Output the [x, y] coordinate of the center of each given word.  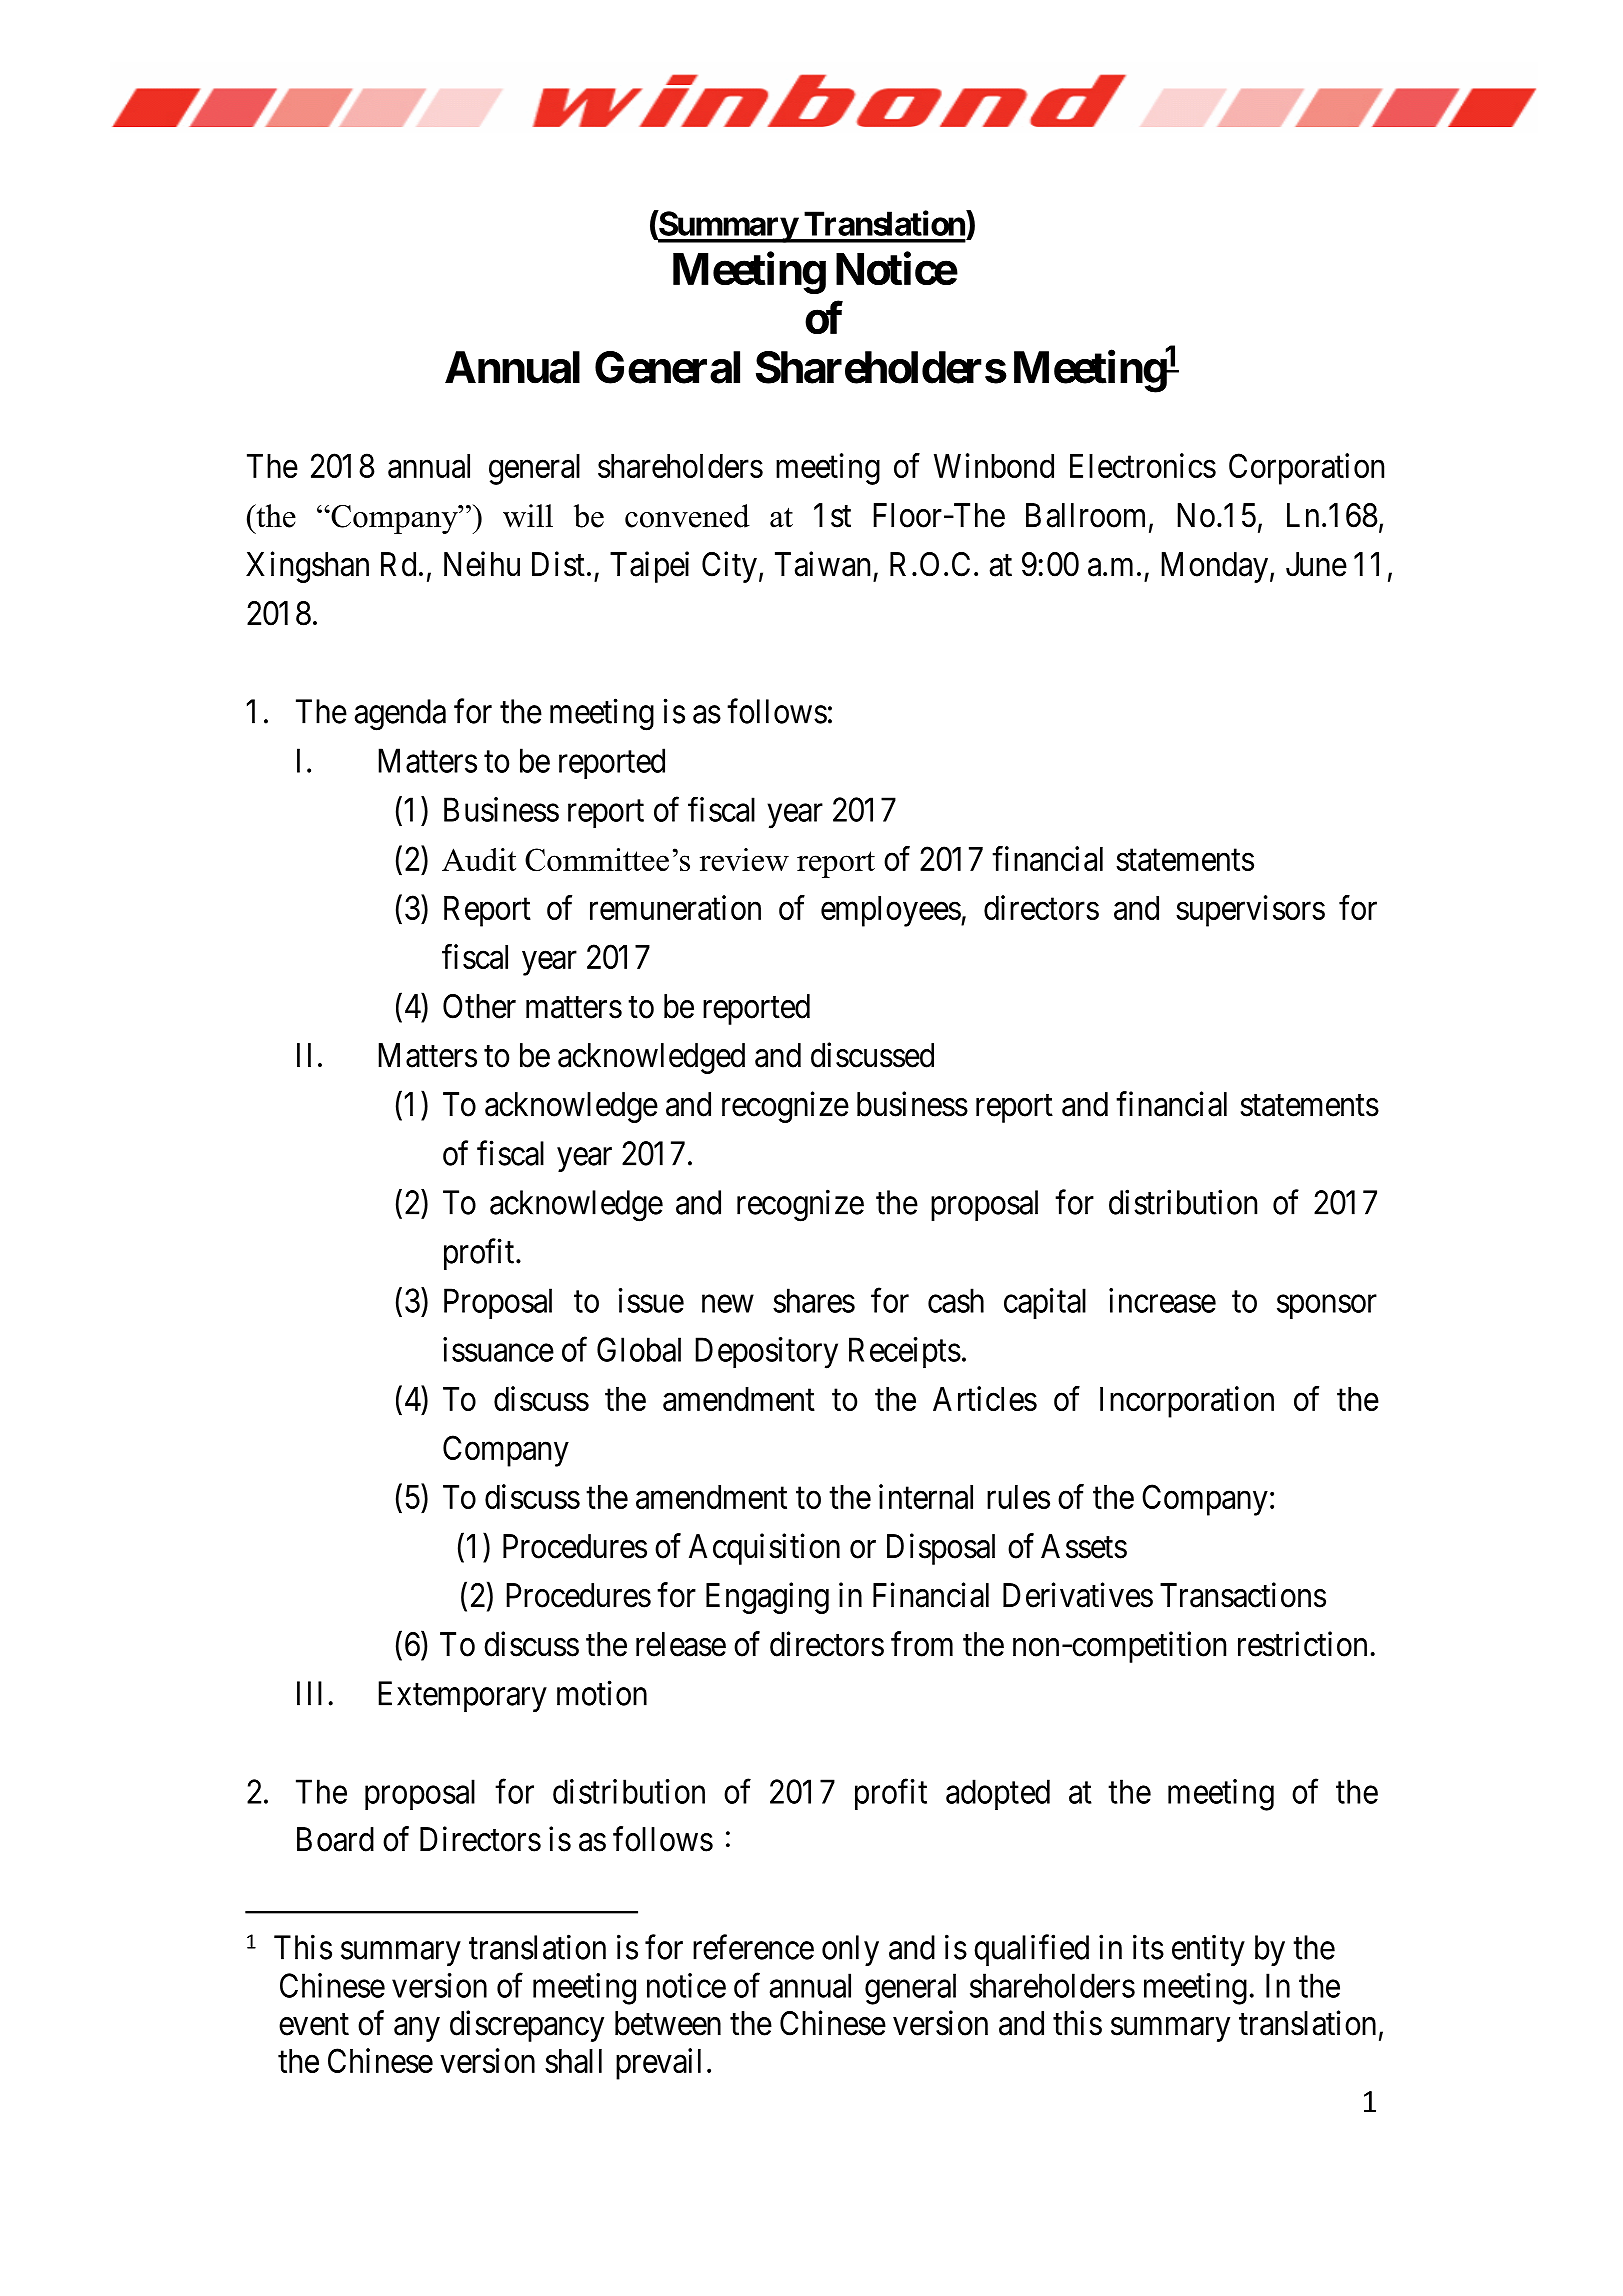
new [728, 1304]
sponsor [1327, 1307]
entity [1208, 1950]
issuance [498, 1349]
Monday [1214, 567]
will [528, 516]
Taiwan [822, 564]
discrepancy [527, 2026]
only [850, 1950]
